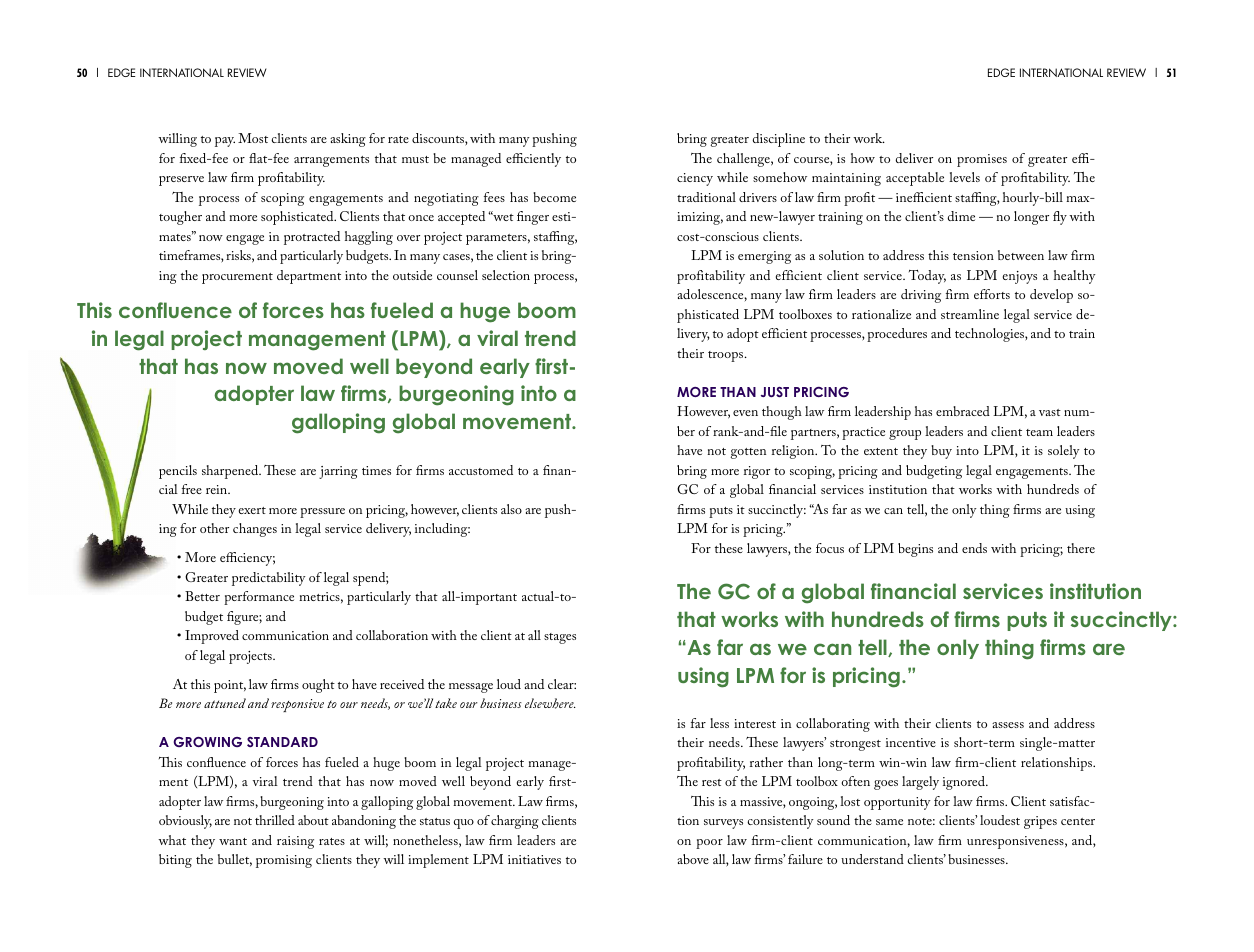  Describe the element at coordinates (982, 160) in the document. I see `promises` at that location.
